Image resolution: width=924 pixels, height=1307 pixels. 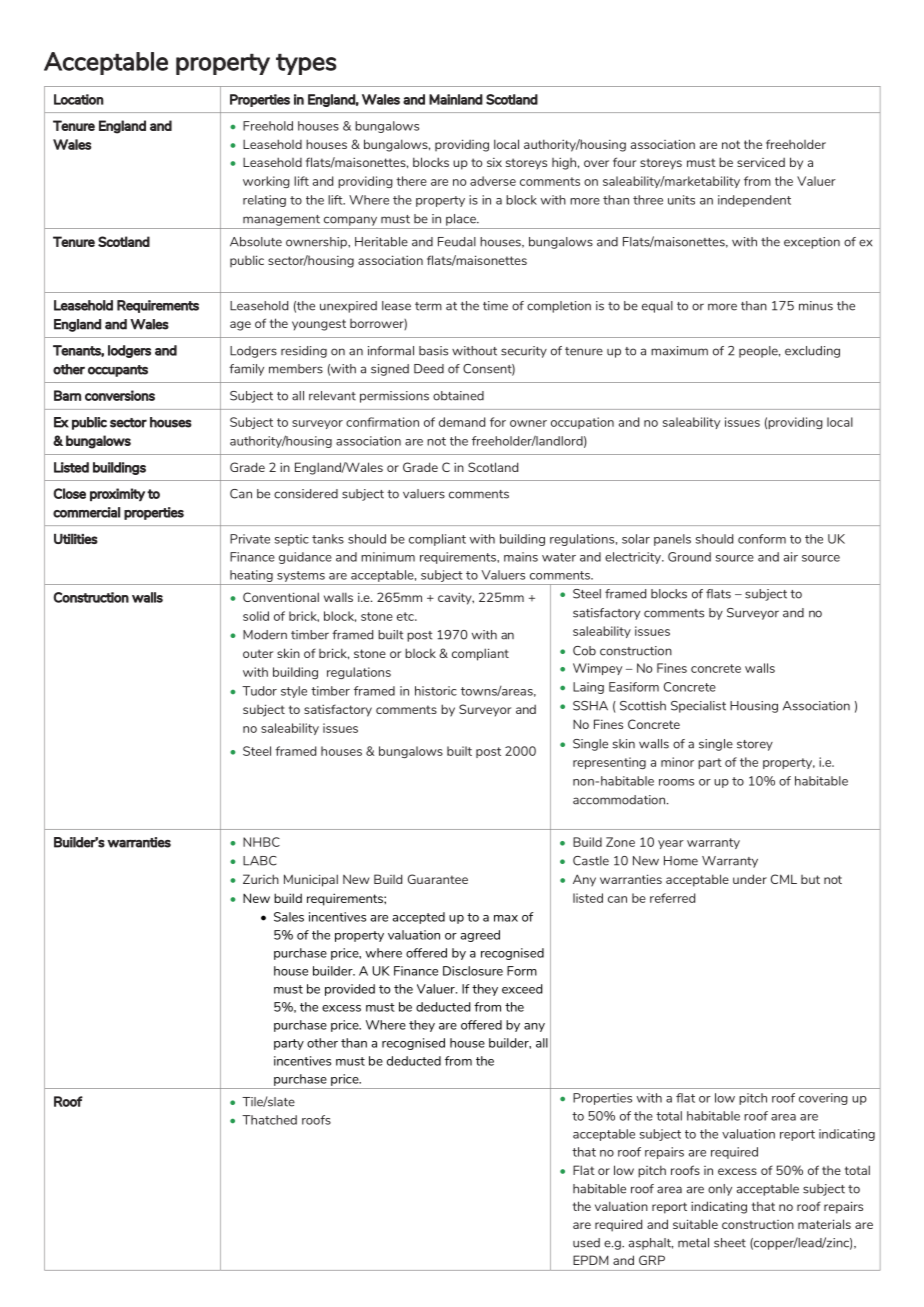 I want to click on Location, so click(x=79, y=99).
